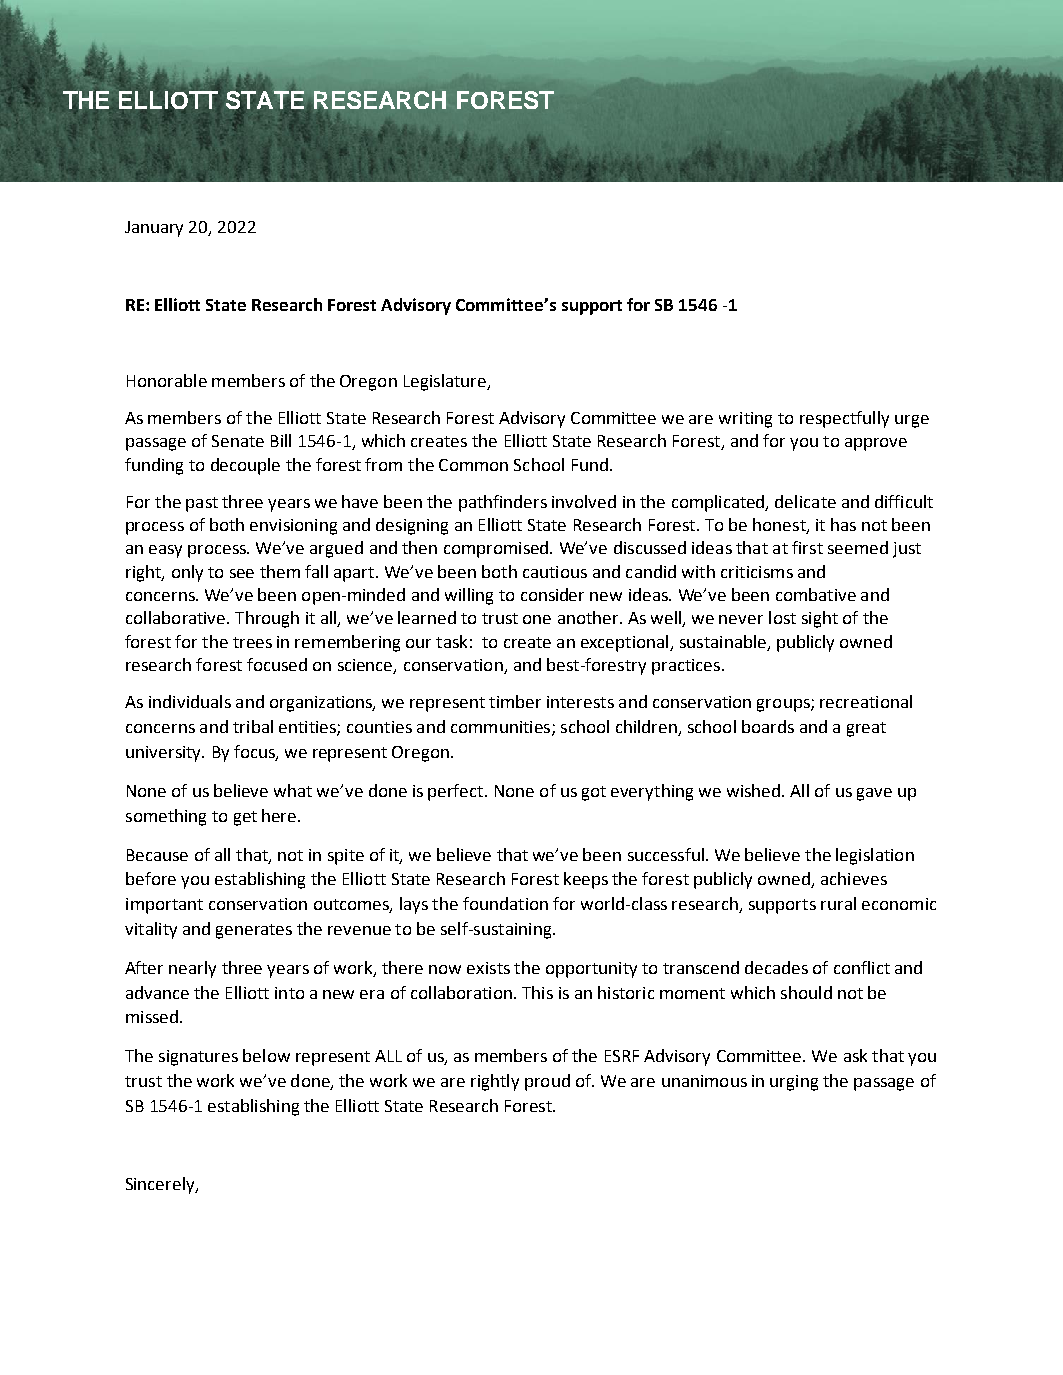 The image size is (1063, 1375). What do you see at coordinates (161, 1185) in the document?
I see `Sincerely` at bounding box center [161, 1185].
